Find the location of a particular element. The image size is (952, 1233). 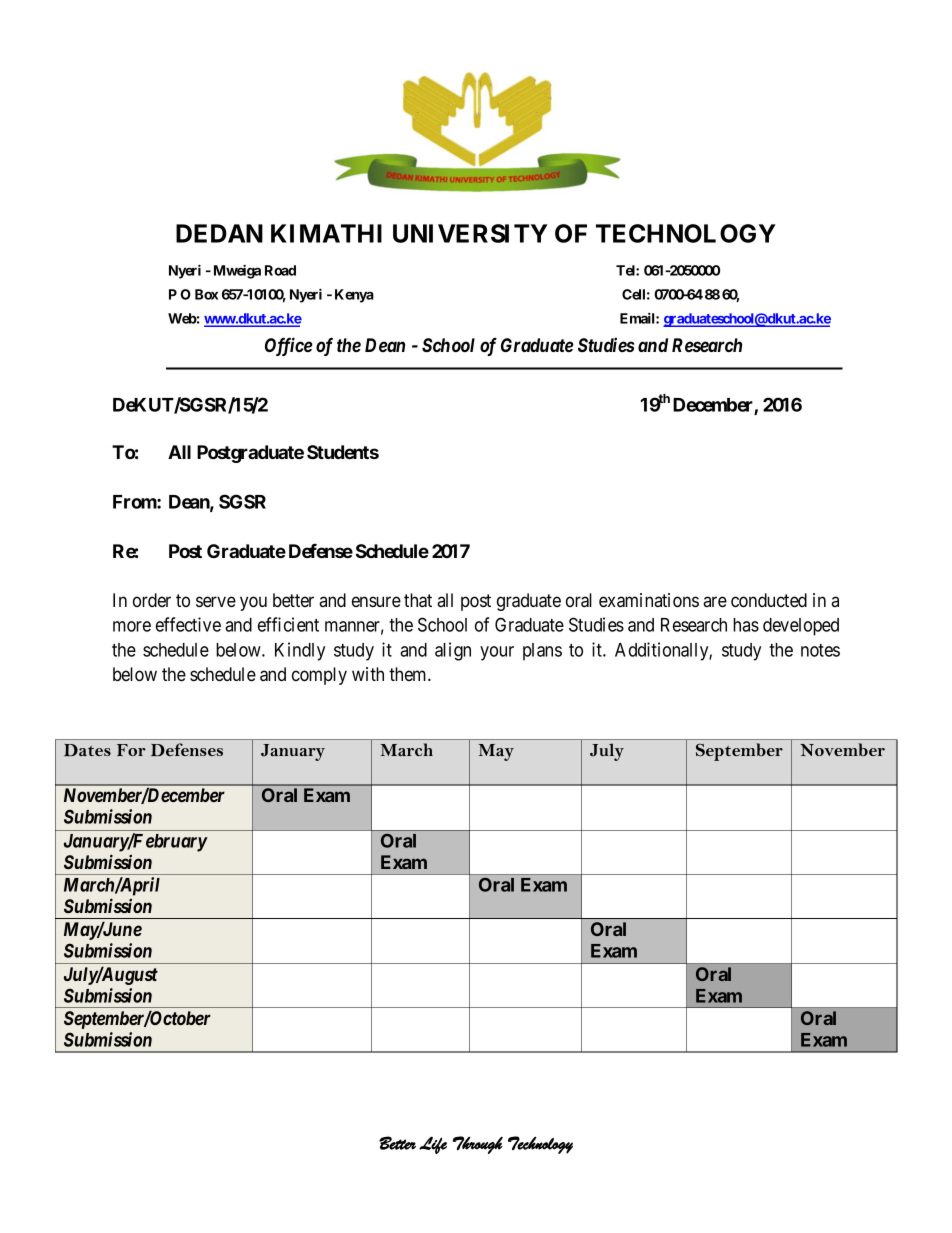

Kenya is located at coordinates (354, 296).
